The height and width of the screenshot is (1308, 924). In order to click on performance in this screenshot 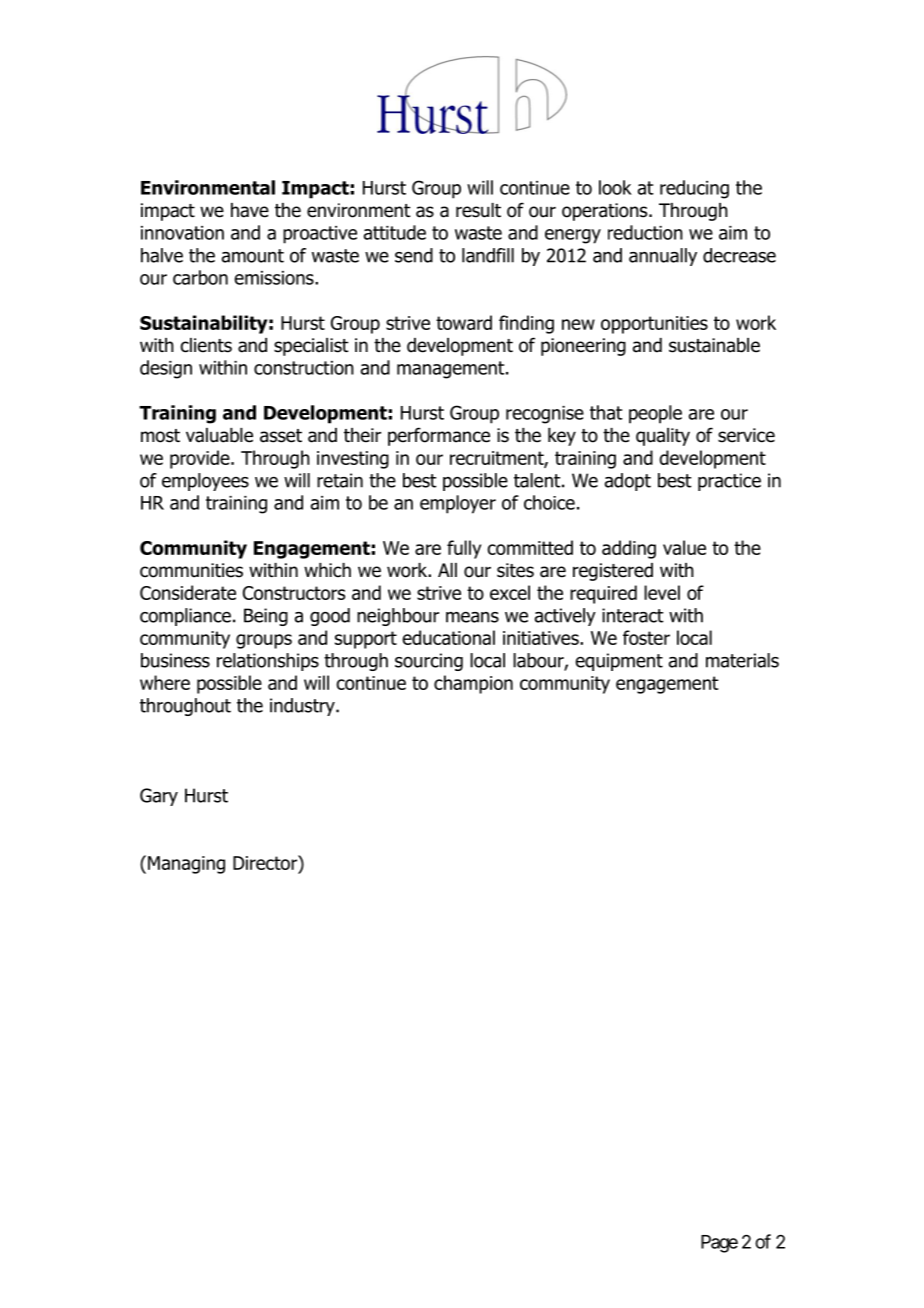, I will do `click(439, 436)`.
